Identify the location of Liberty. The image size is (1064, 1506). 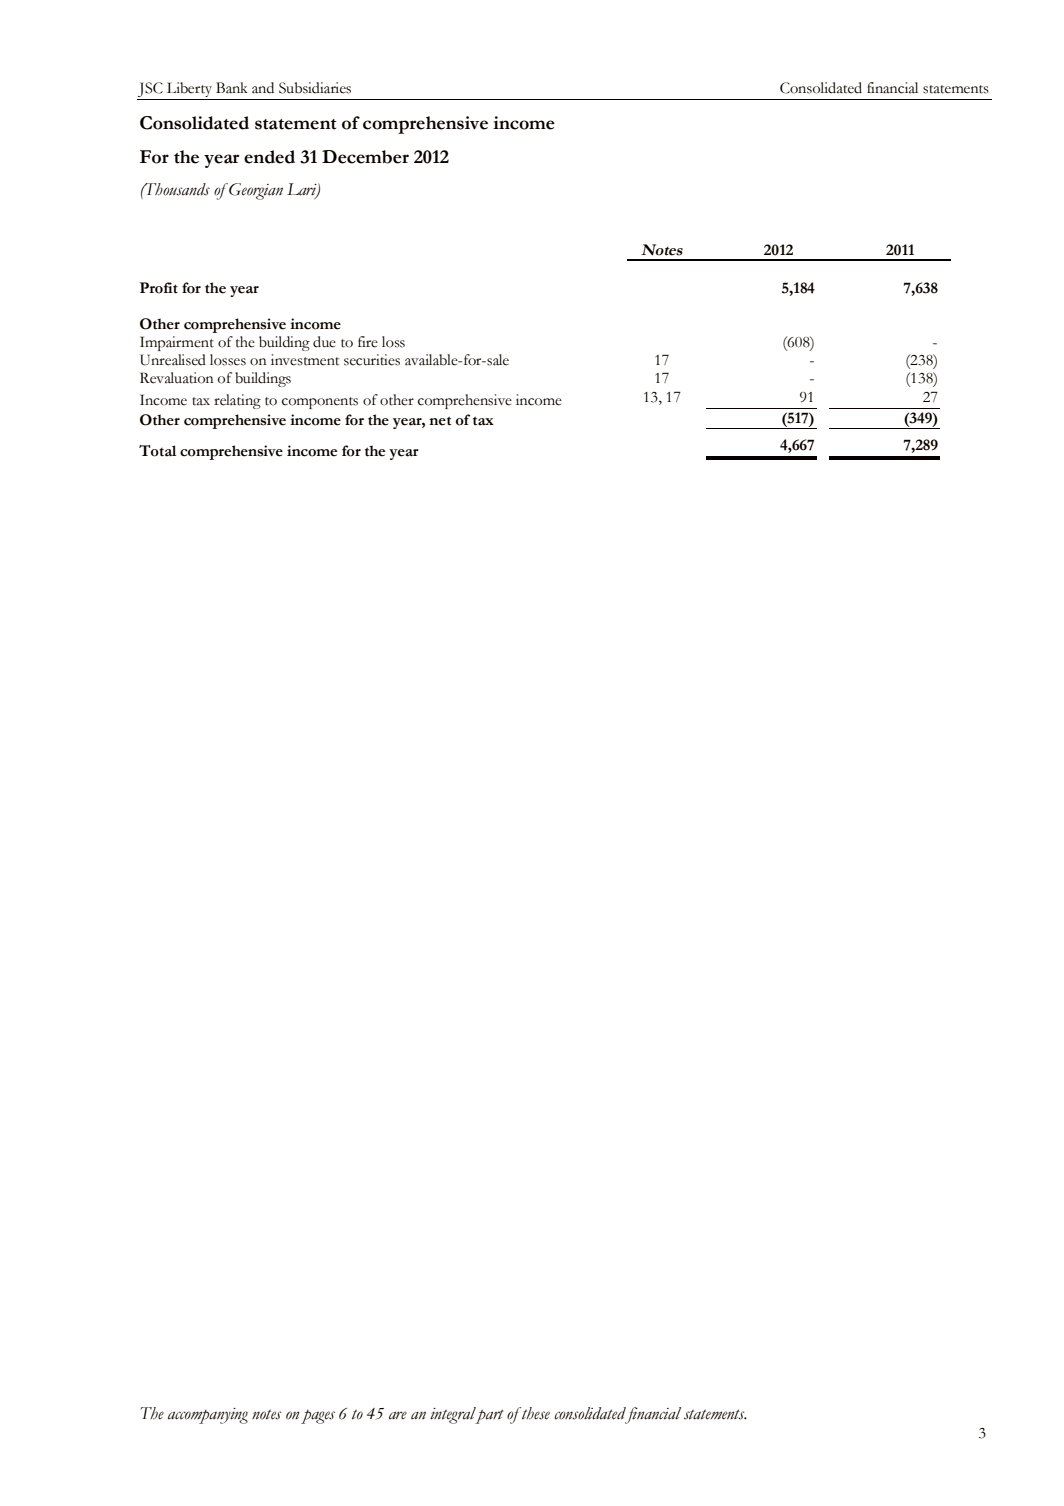
(190, 91).
